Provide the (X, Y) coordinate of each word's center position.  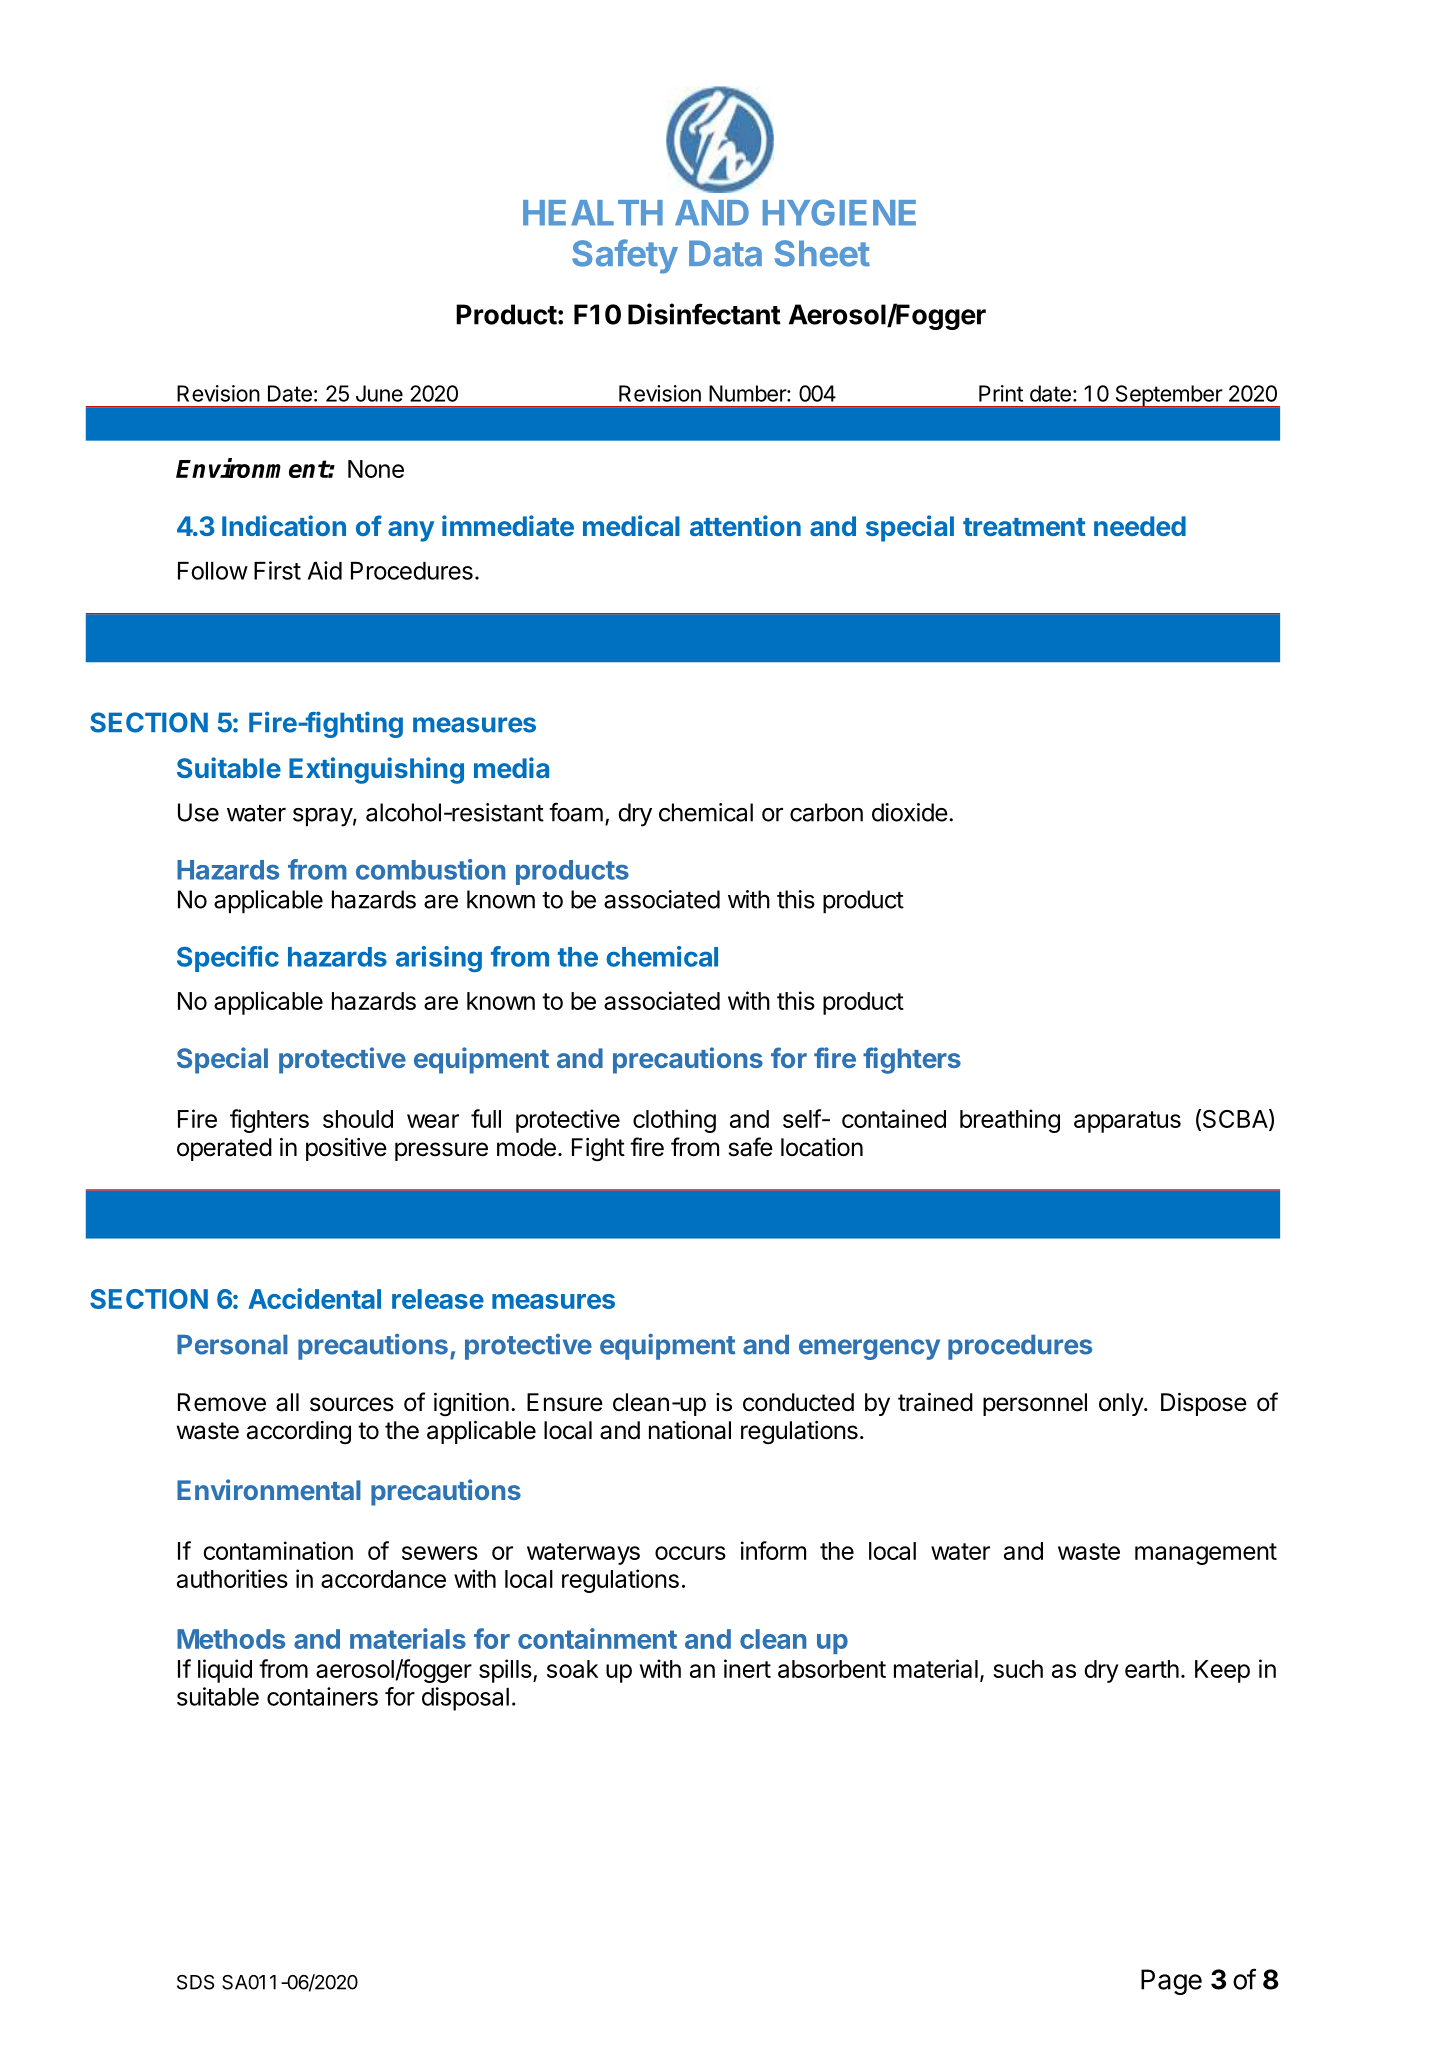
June (379, 393)
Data (725, 253)
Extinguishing (376, 770)
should (358, 1119)
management (1206, 1554)
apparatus (1127, 1122)
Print (1001, 393)
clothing (674, 1121)
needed (1140, 526)
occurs (690, 1553)
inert (747, 1668)
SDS (195, 1982)
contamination (278, 1550)
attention (745, 525)
